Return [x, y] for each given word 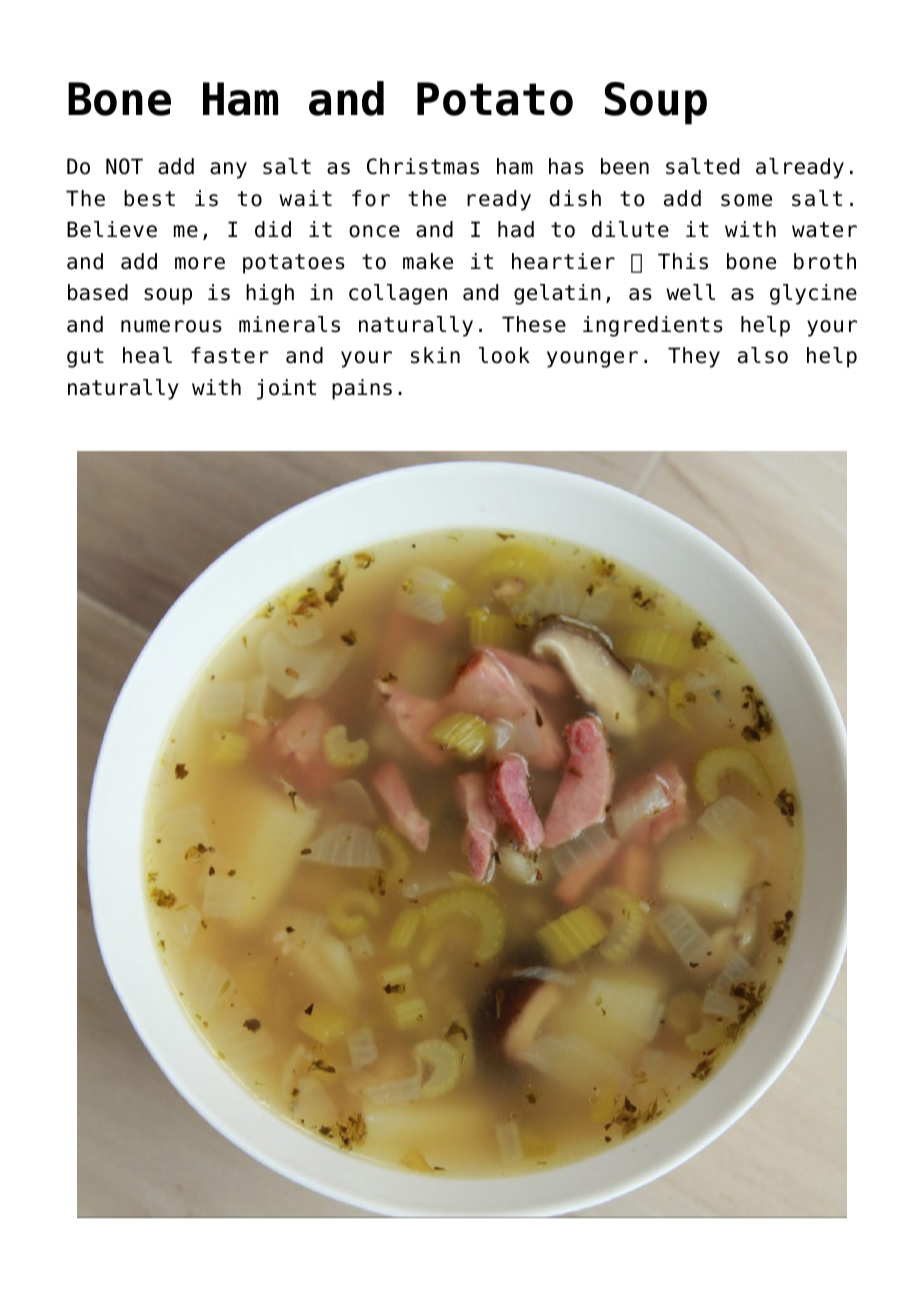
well [690, 292]
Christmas [423, 166]
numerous [171, 326]
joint [286, 389]
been [625, 166]
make [428, 261]
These [534, 324]
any [228, 170]
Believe [112, 229]
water [824, 230]
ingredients [653, 326]
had [516, 229]
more [200, 263]
